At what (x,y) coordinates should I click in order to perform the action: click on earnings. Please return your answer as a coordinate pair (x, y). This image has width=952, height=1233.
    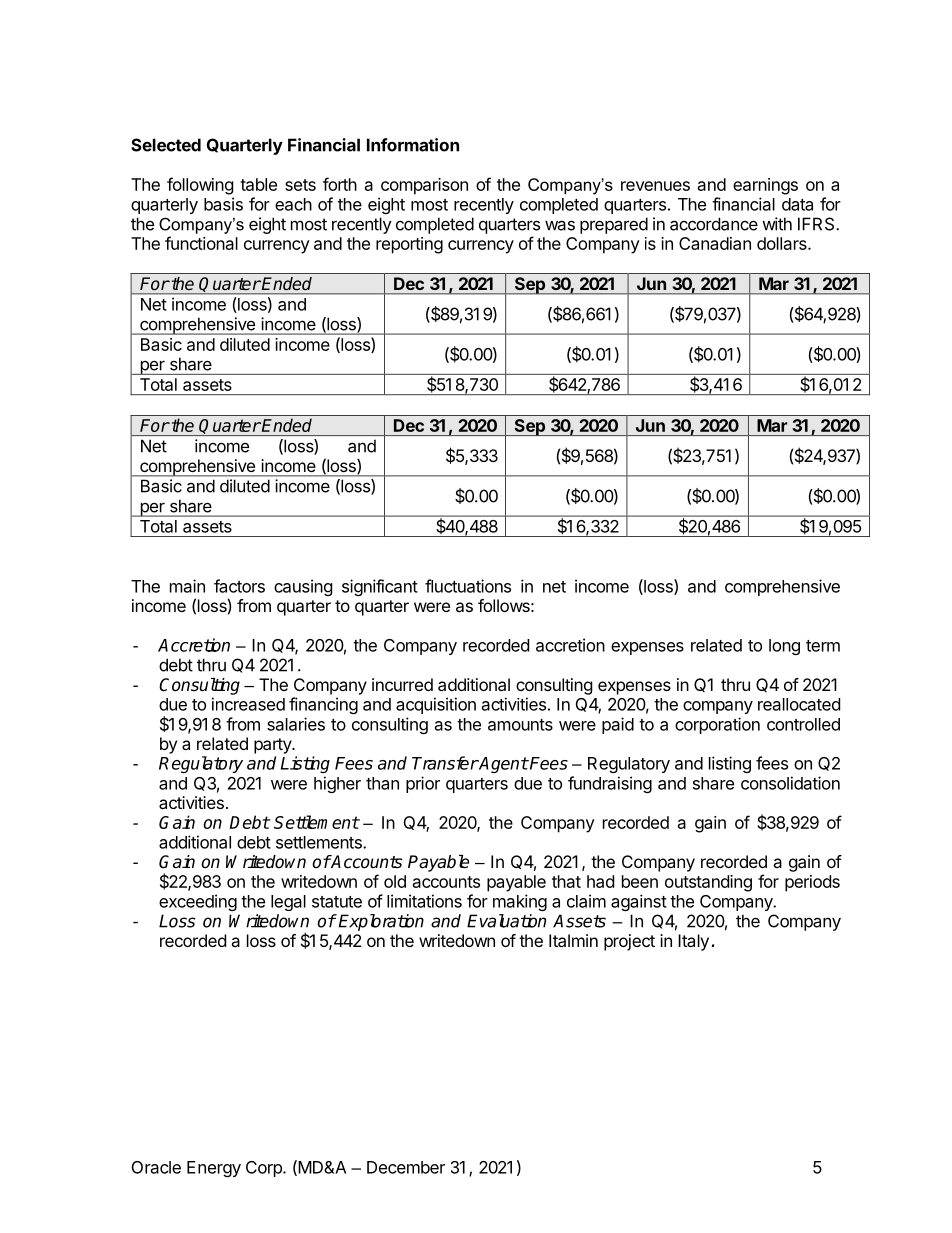
    Looking at the image, I should click on (765, 186).
